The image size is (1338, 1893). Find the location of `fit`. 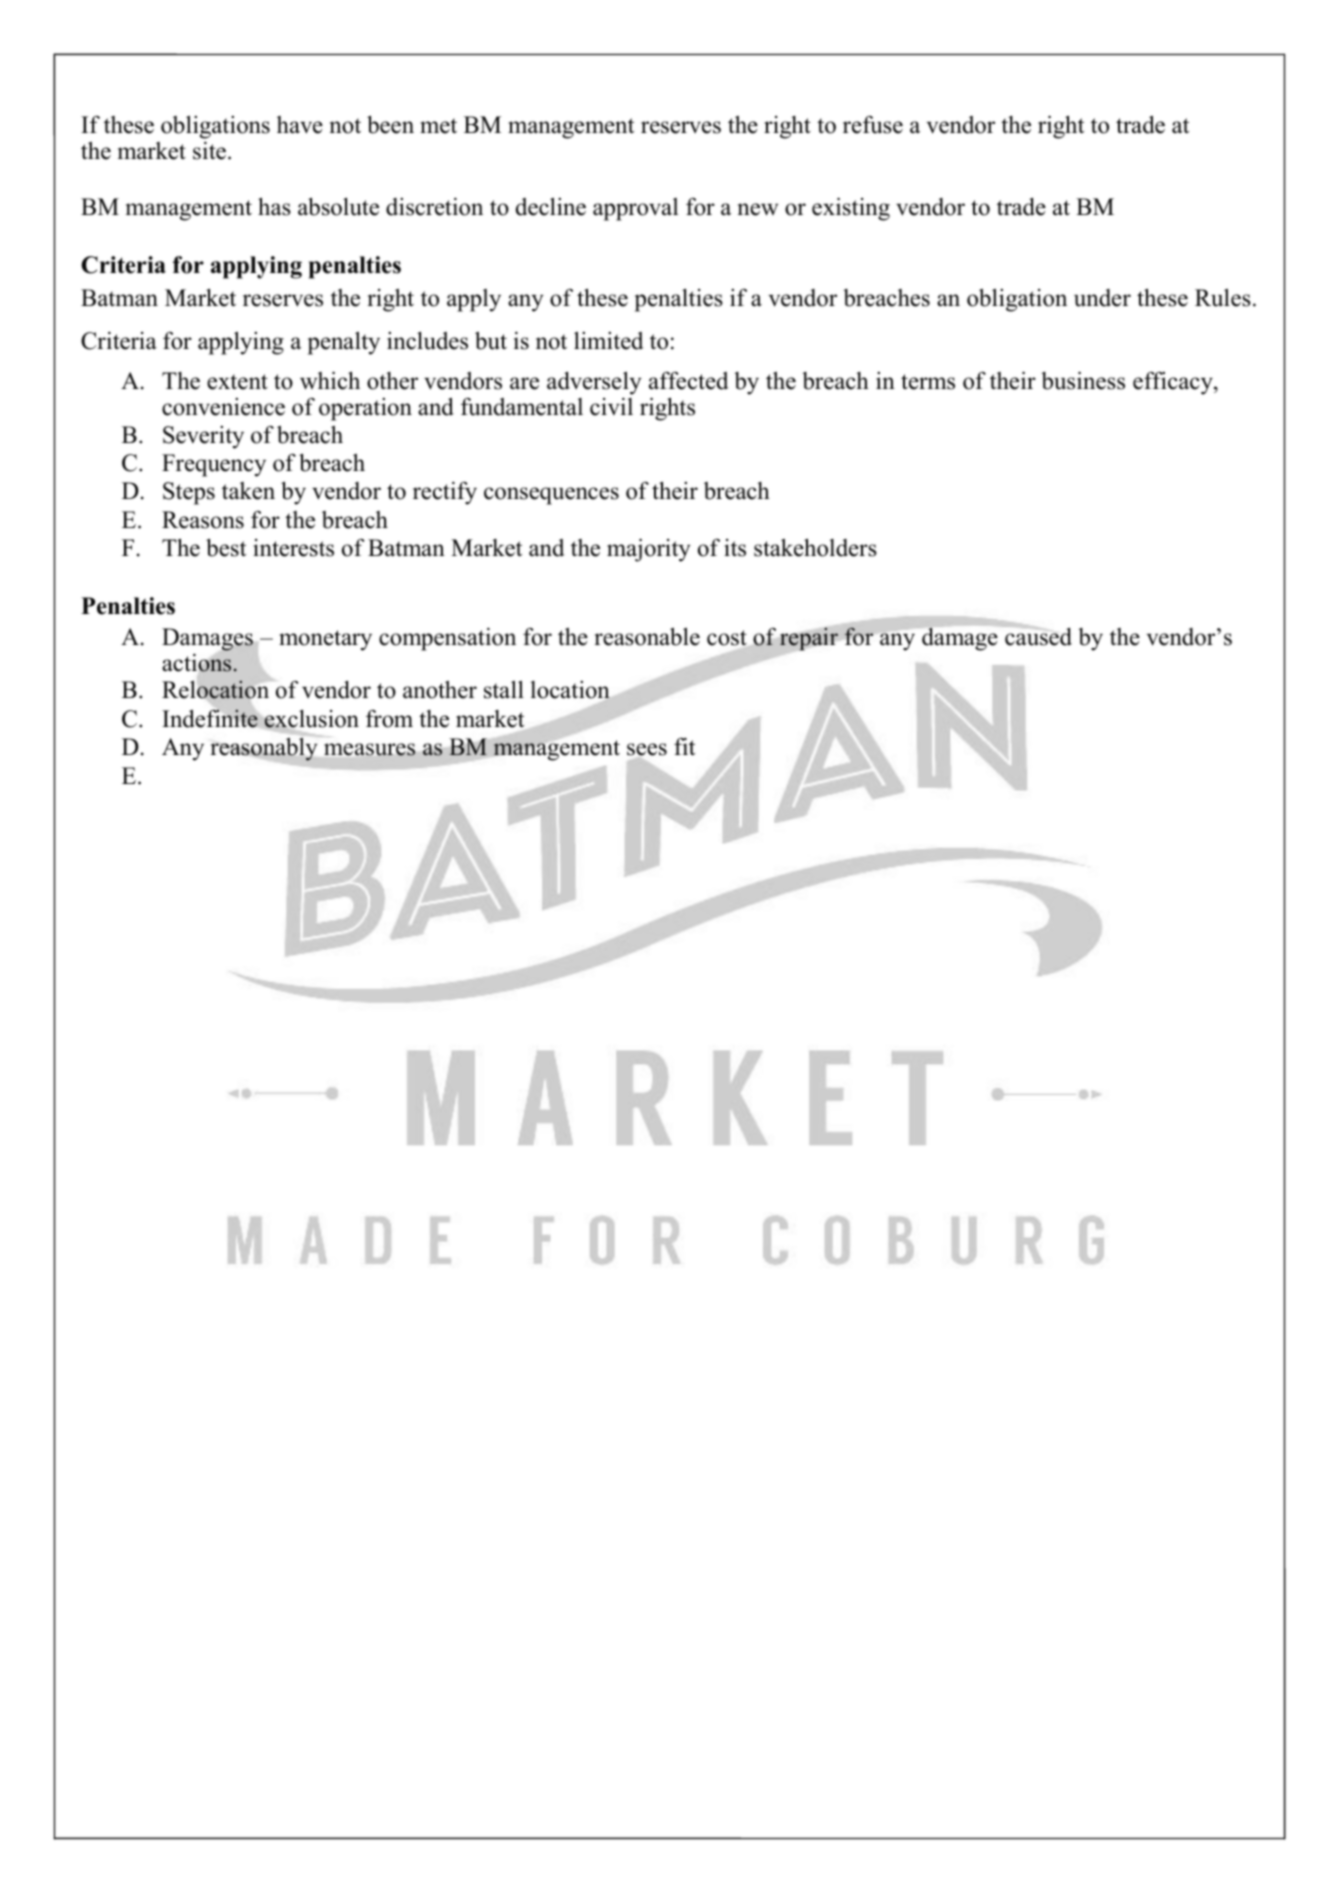

fit is located at coordinates (684, 746).
